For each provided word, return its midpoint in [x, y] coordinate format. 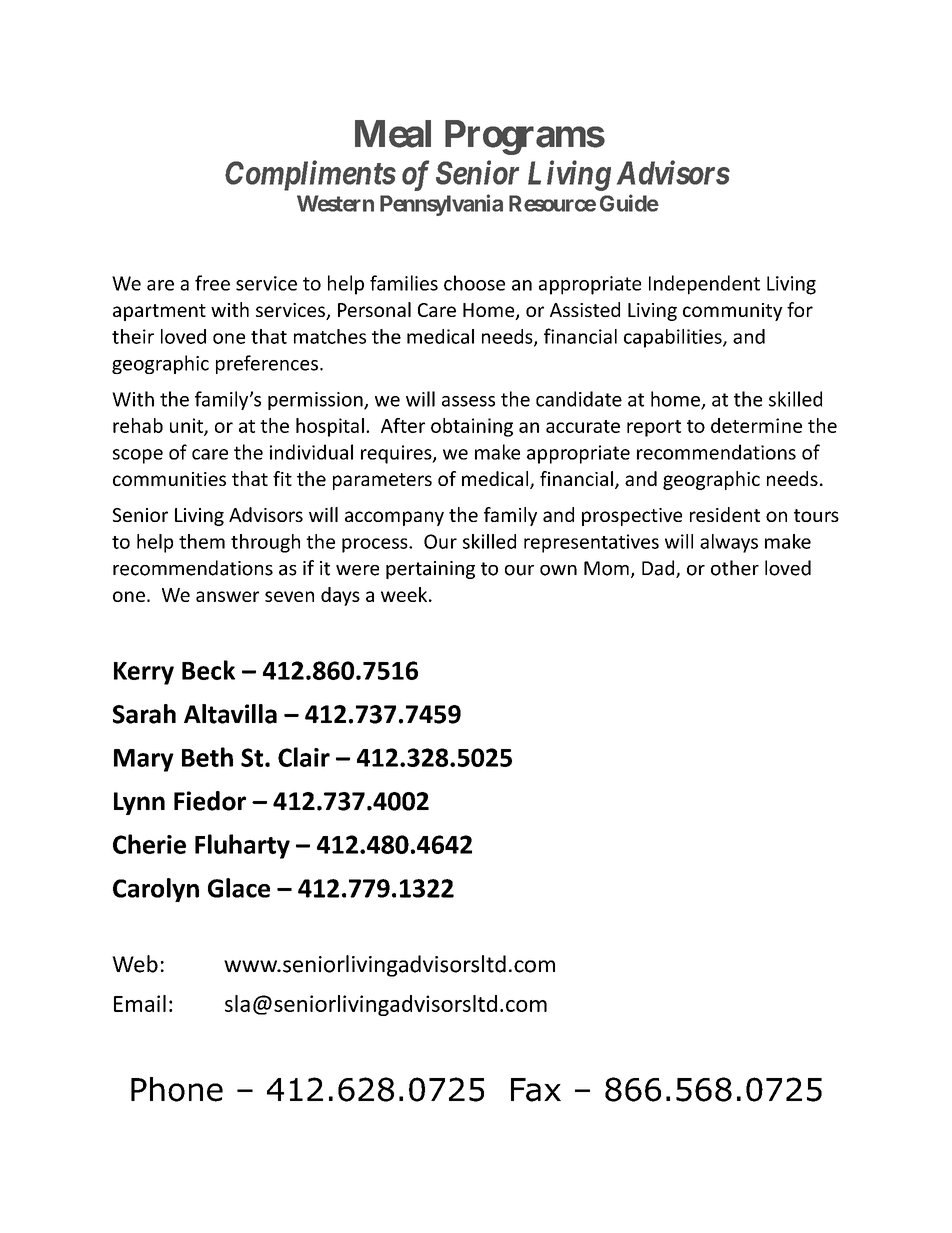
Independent [704, 285]
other [735, 568]
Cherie [149, 844]
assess [468, 401]
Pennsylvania [441, 205]
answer [227, 596]
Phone [177, 1089]
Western [335, 203]
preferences [267, 364]
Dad [659, 569]
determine [756, 425]
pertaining [430, 570]
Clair [304, 757]
